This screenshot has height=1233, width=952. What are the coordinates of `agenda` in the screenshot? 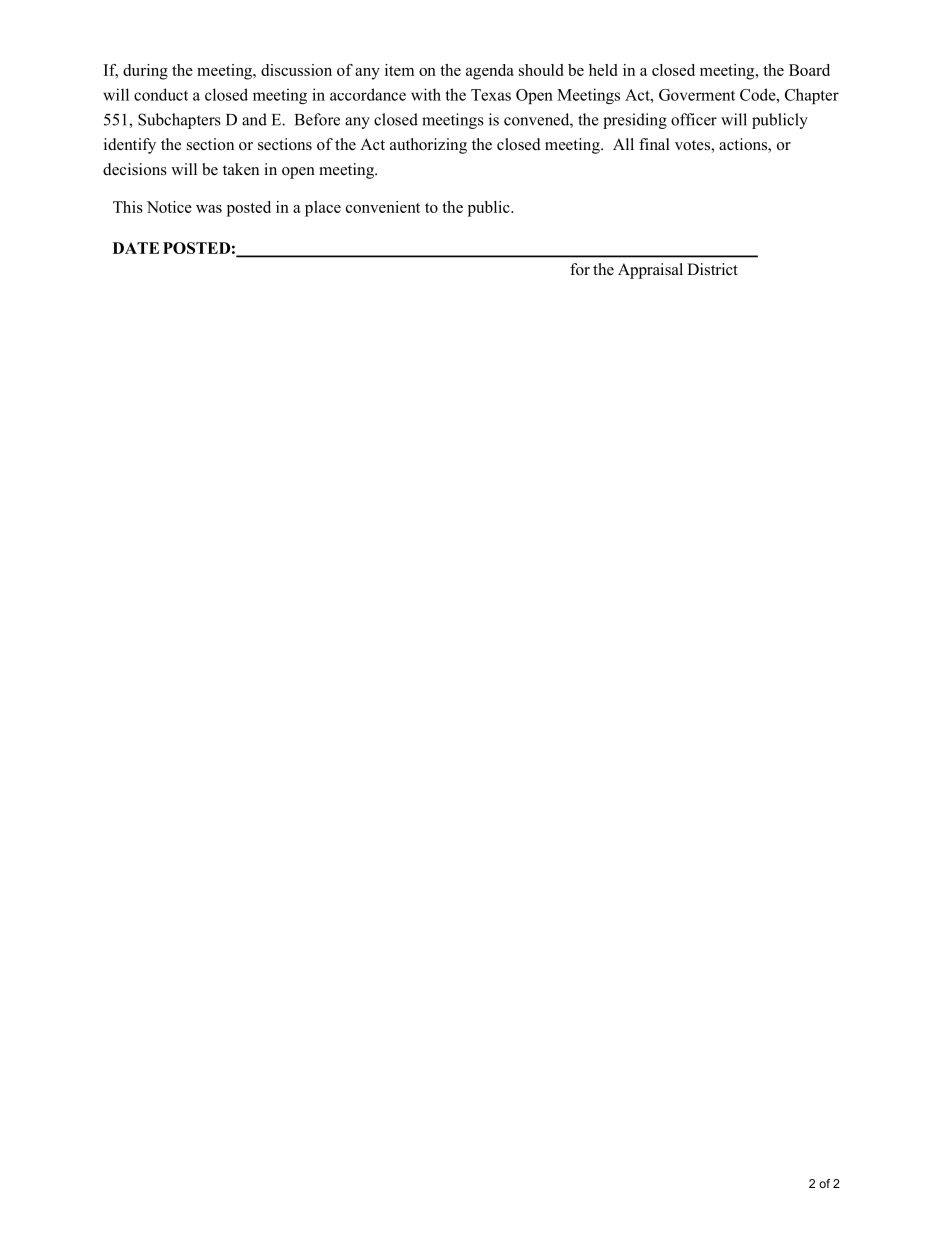 It's located at (490, 72).
